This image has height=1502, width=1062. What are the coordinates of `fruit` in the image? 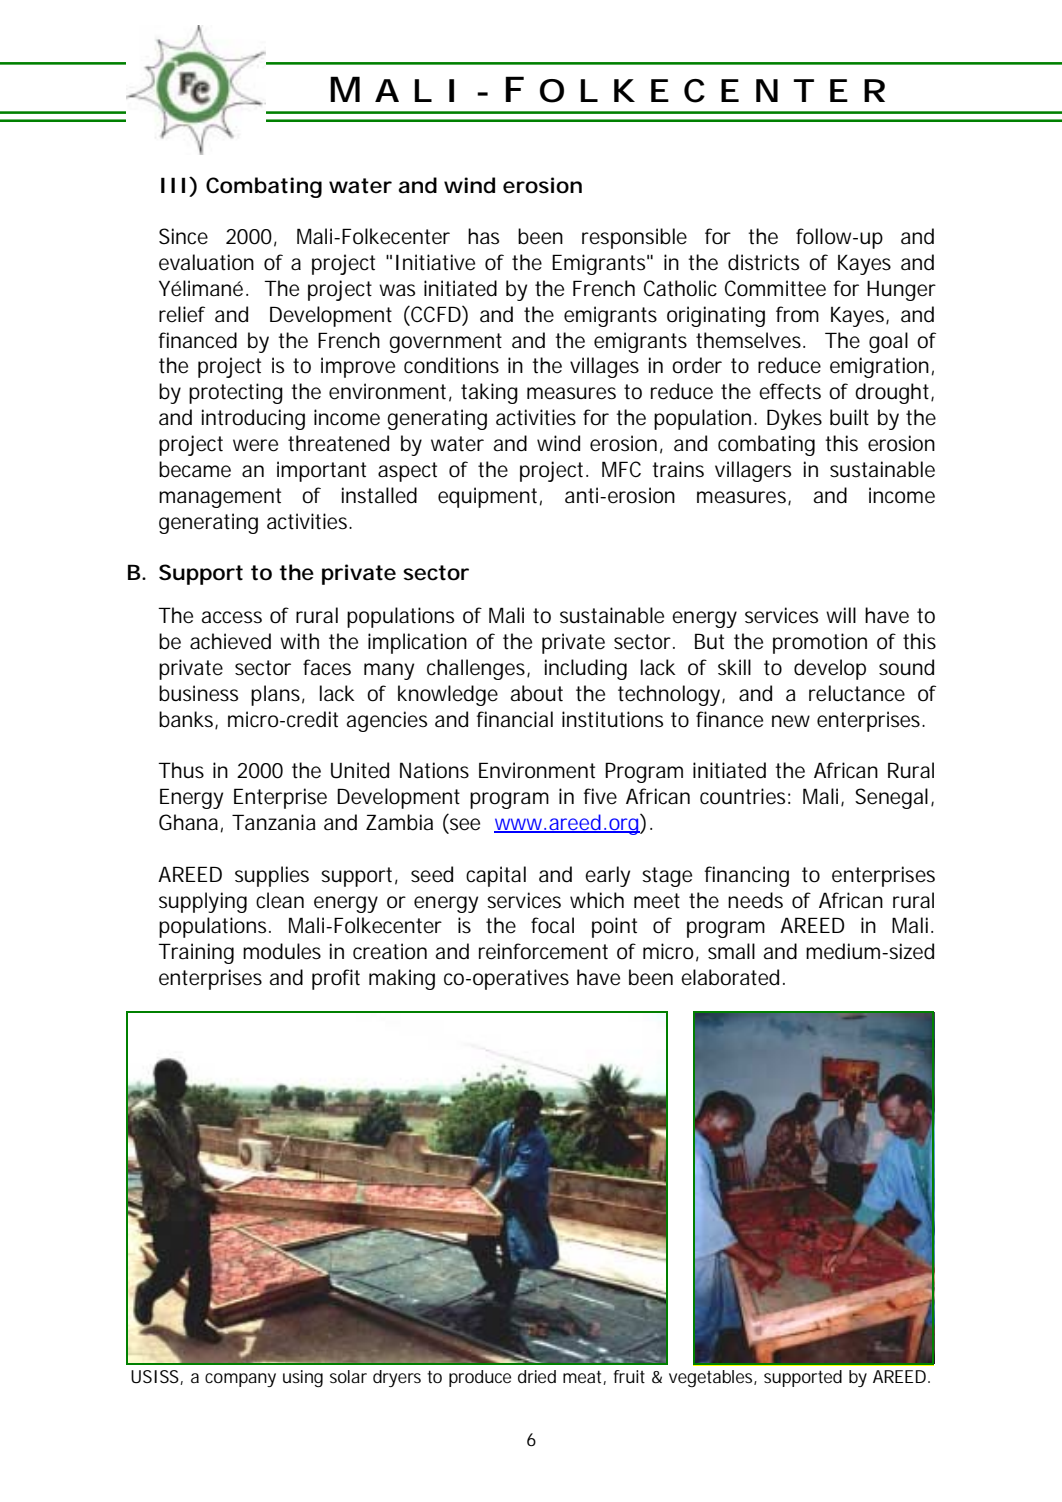 It's located at (629, 1376).
